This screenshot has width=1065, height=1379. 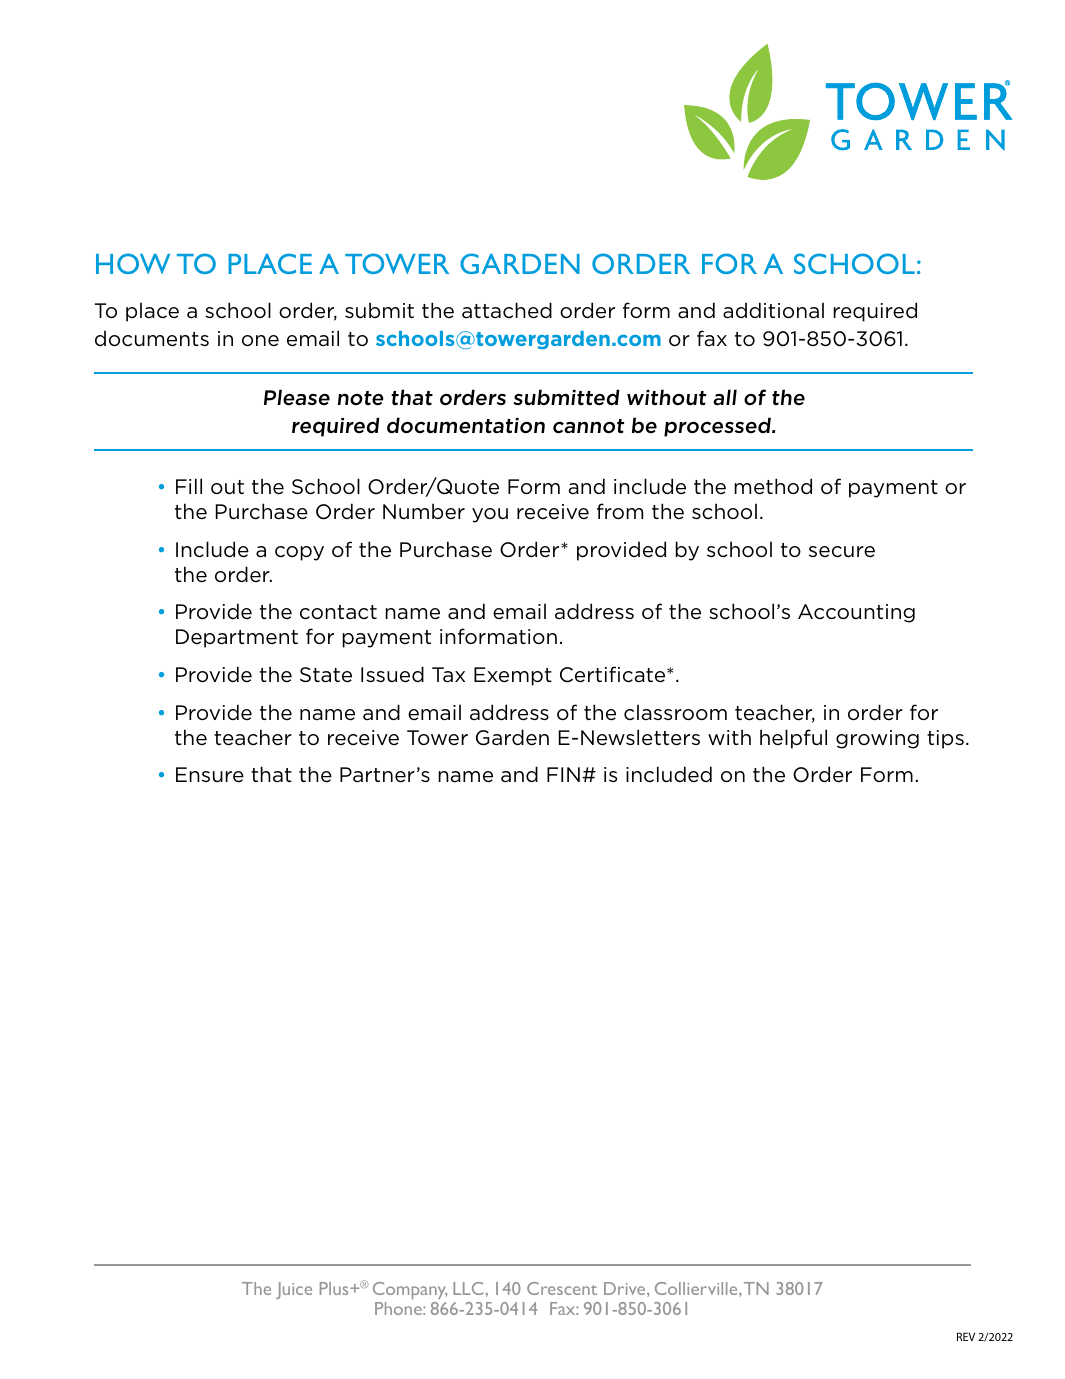 What do you see at coordinates (507, 310) in the screenshot?
I see `attached` at bounding box center [507, 310].
